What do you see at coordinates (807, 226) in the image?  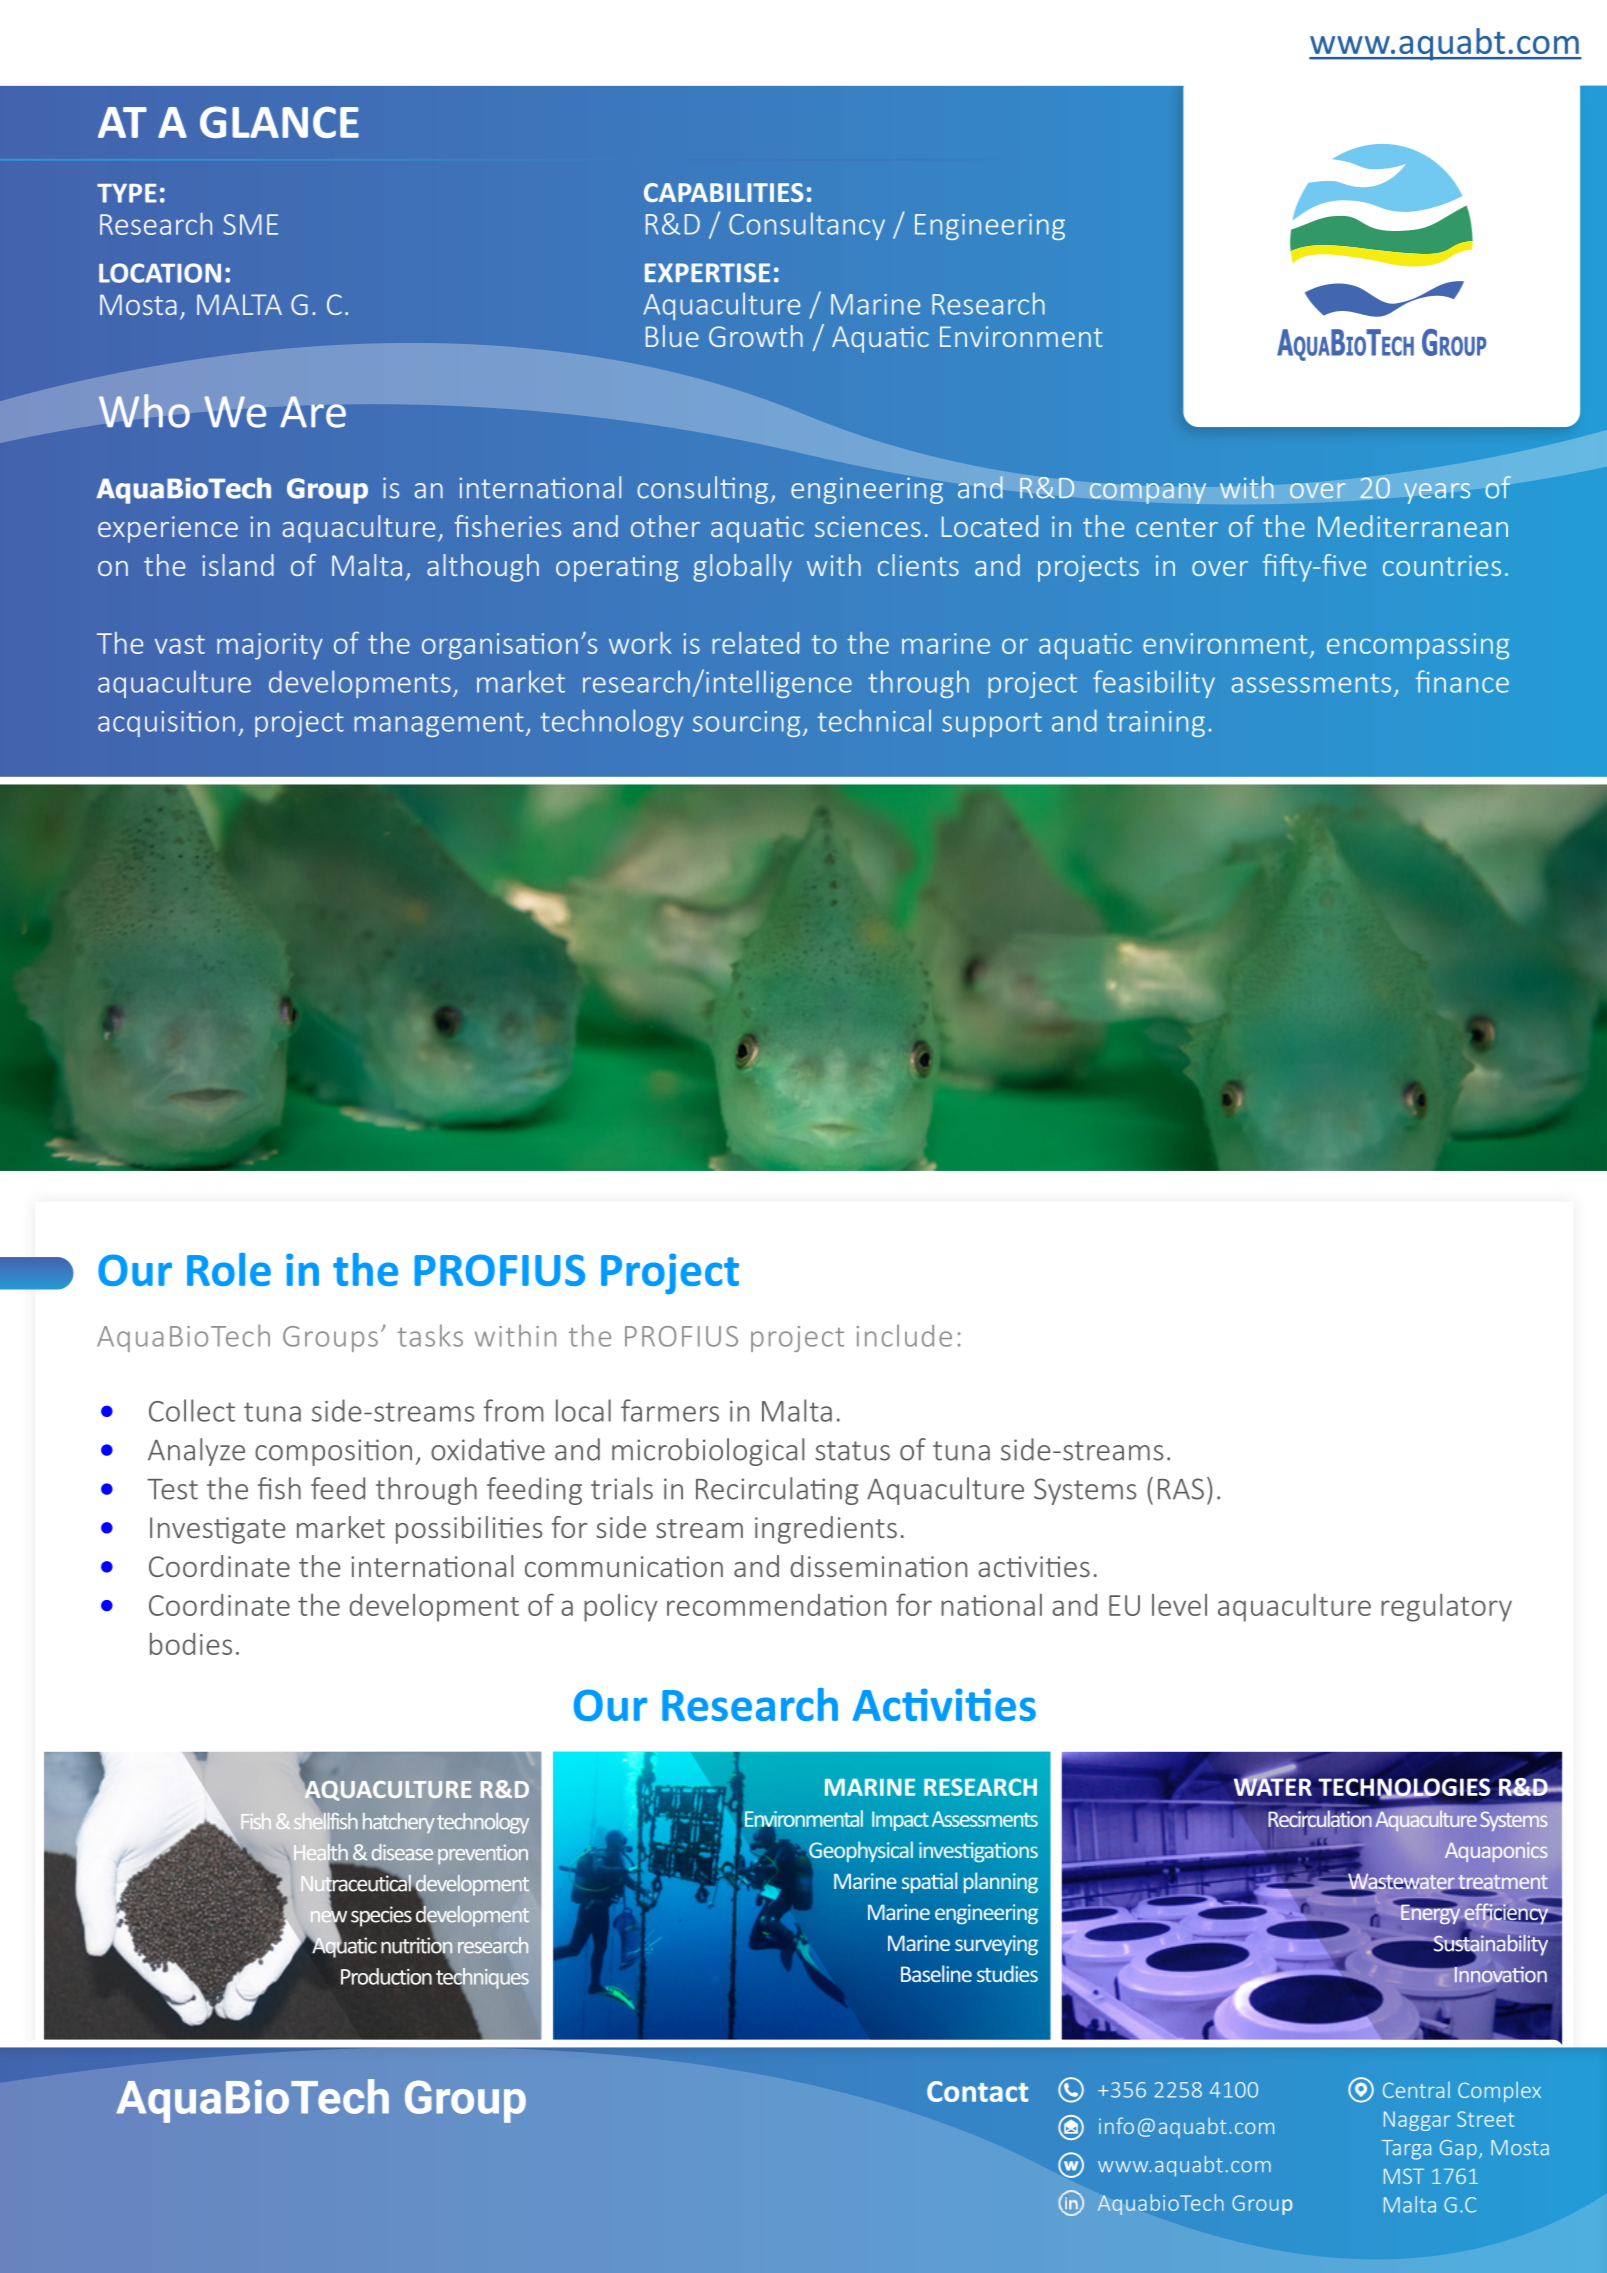 I see `Consultancy` at bounding box center [807, 226].
